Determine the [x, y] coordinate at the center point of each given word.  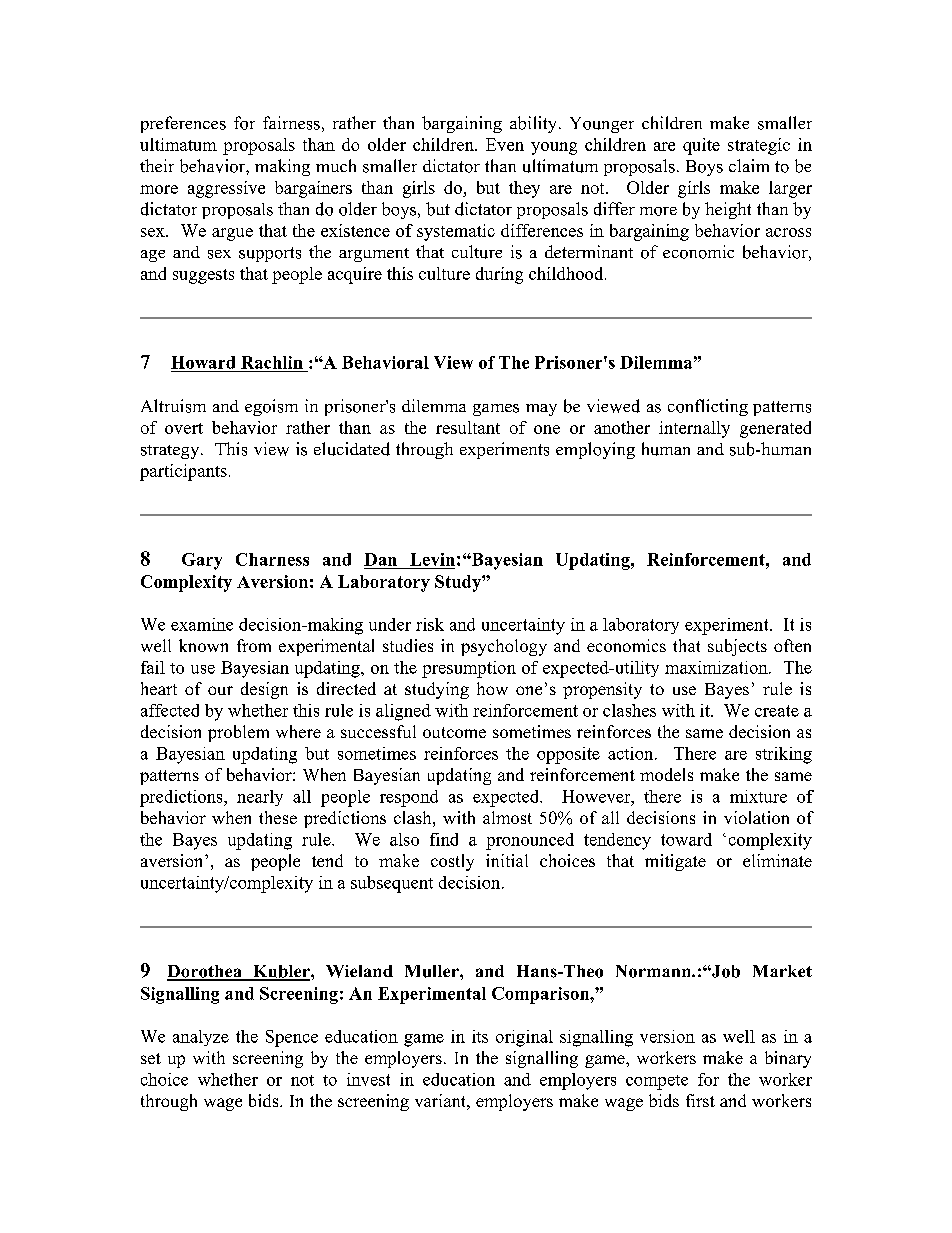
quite [701, 146]
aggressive [226, 189]
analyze [201, 1038]
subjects [737, 647]
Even [505, 144]
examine [202, 624]
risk [430, 624]
